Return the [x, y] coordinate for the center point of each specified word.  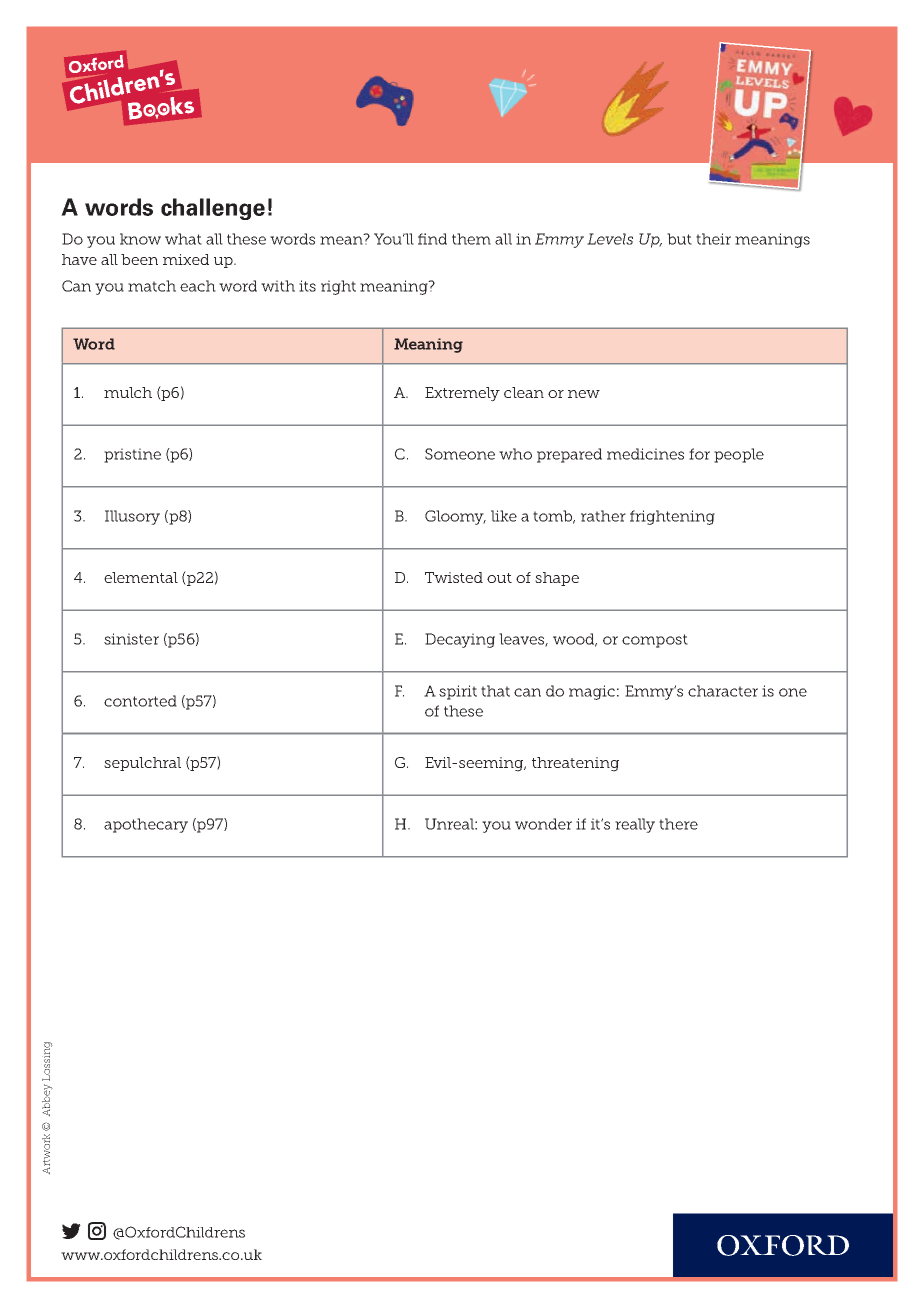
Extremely [462, 394]
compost [655, 641]
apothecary [146, 825]
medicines [645, 454]
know [140, 239]
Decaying [460, 640]
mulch [128, 392]
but [679, 239]
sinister [131, 639]
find [432, 239]
